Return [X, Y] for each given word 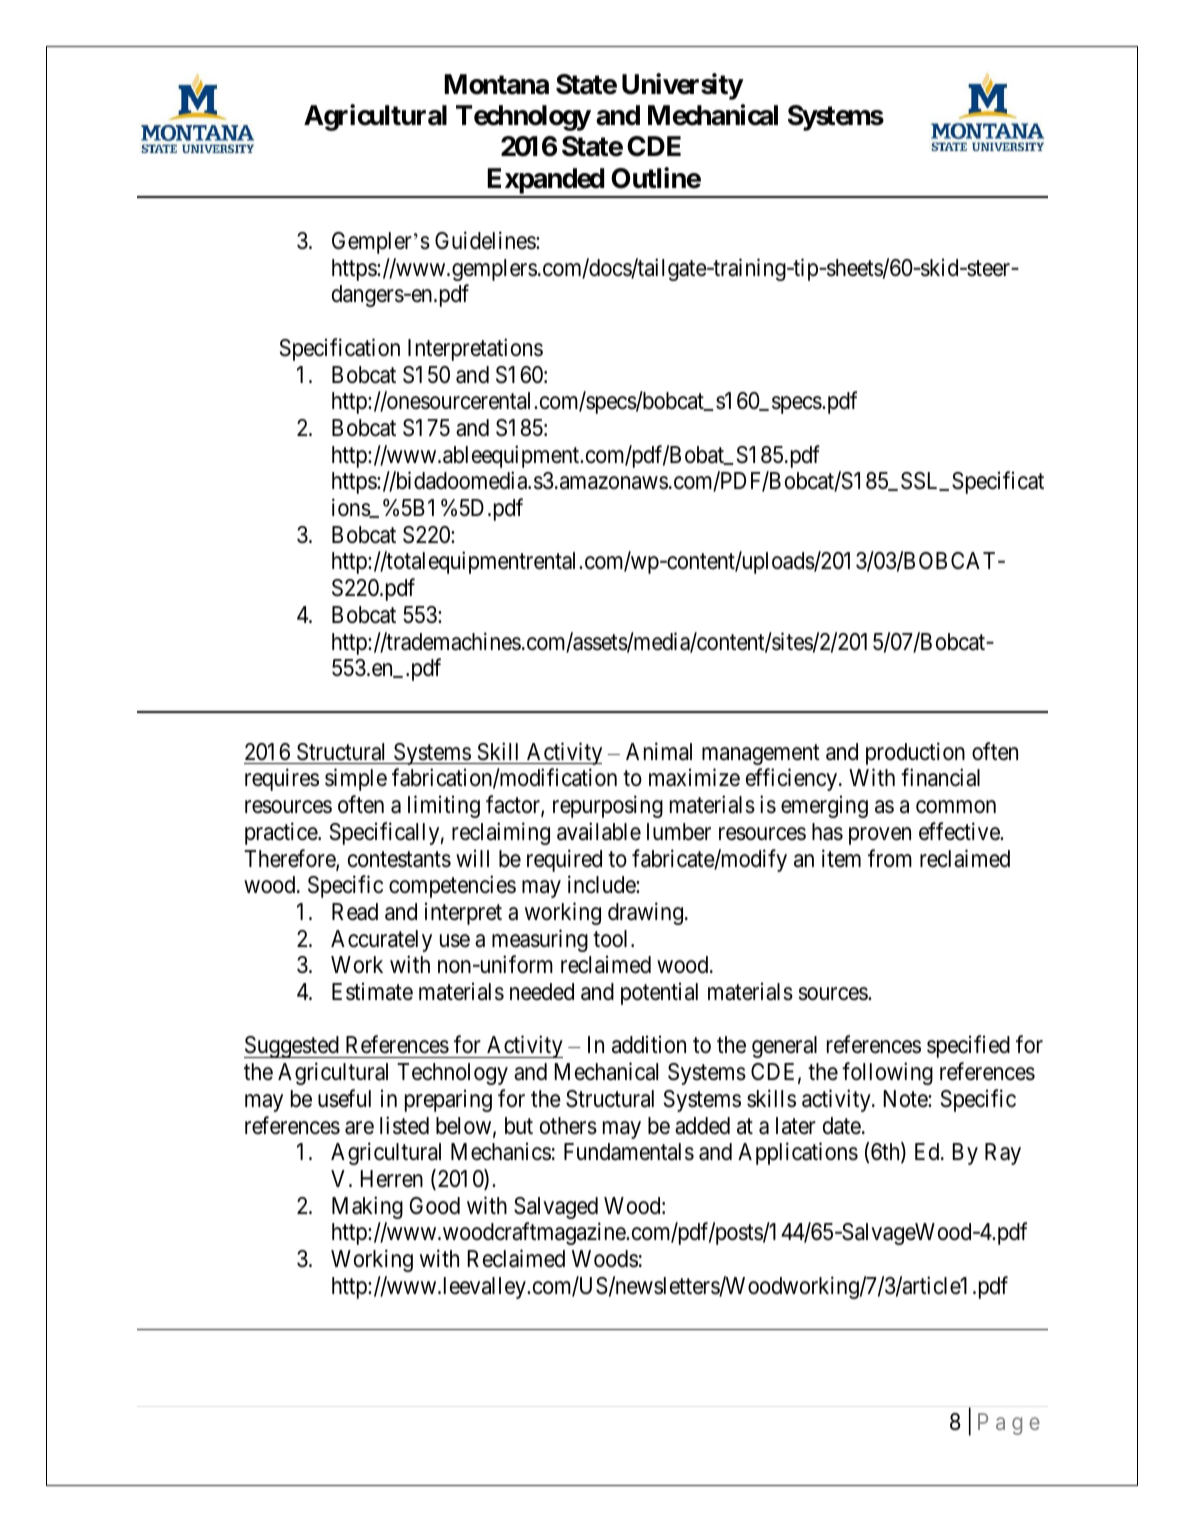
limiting [444, 806]
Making [367, 1207]
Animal [659, 751]
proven [880, 836]
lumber [679, 832]
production [915, 753]
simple [356, 780]
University [682, 86]
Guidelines [486, 240]
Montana [496, 84]
